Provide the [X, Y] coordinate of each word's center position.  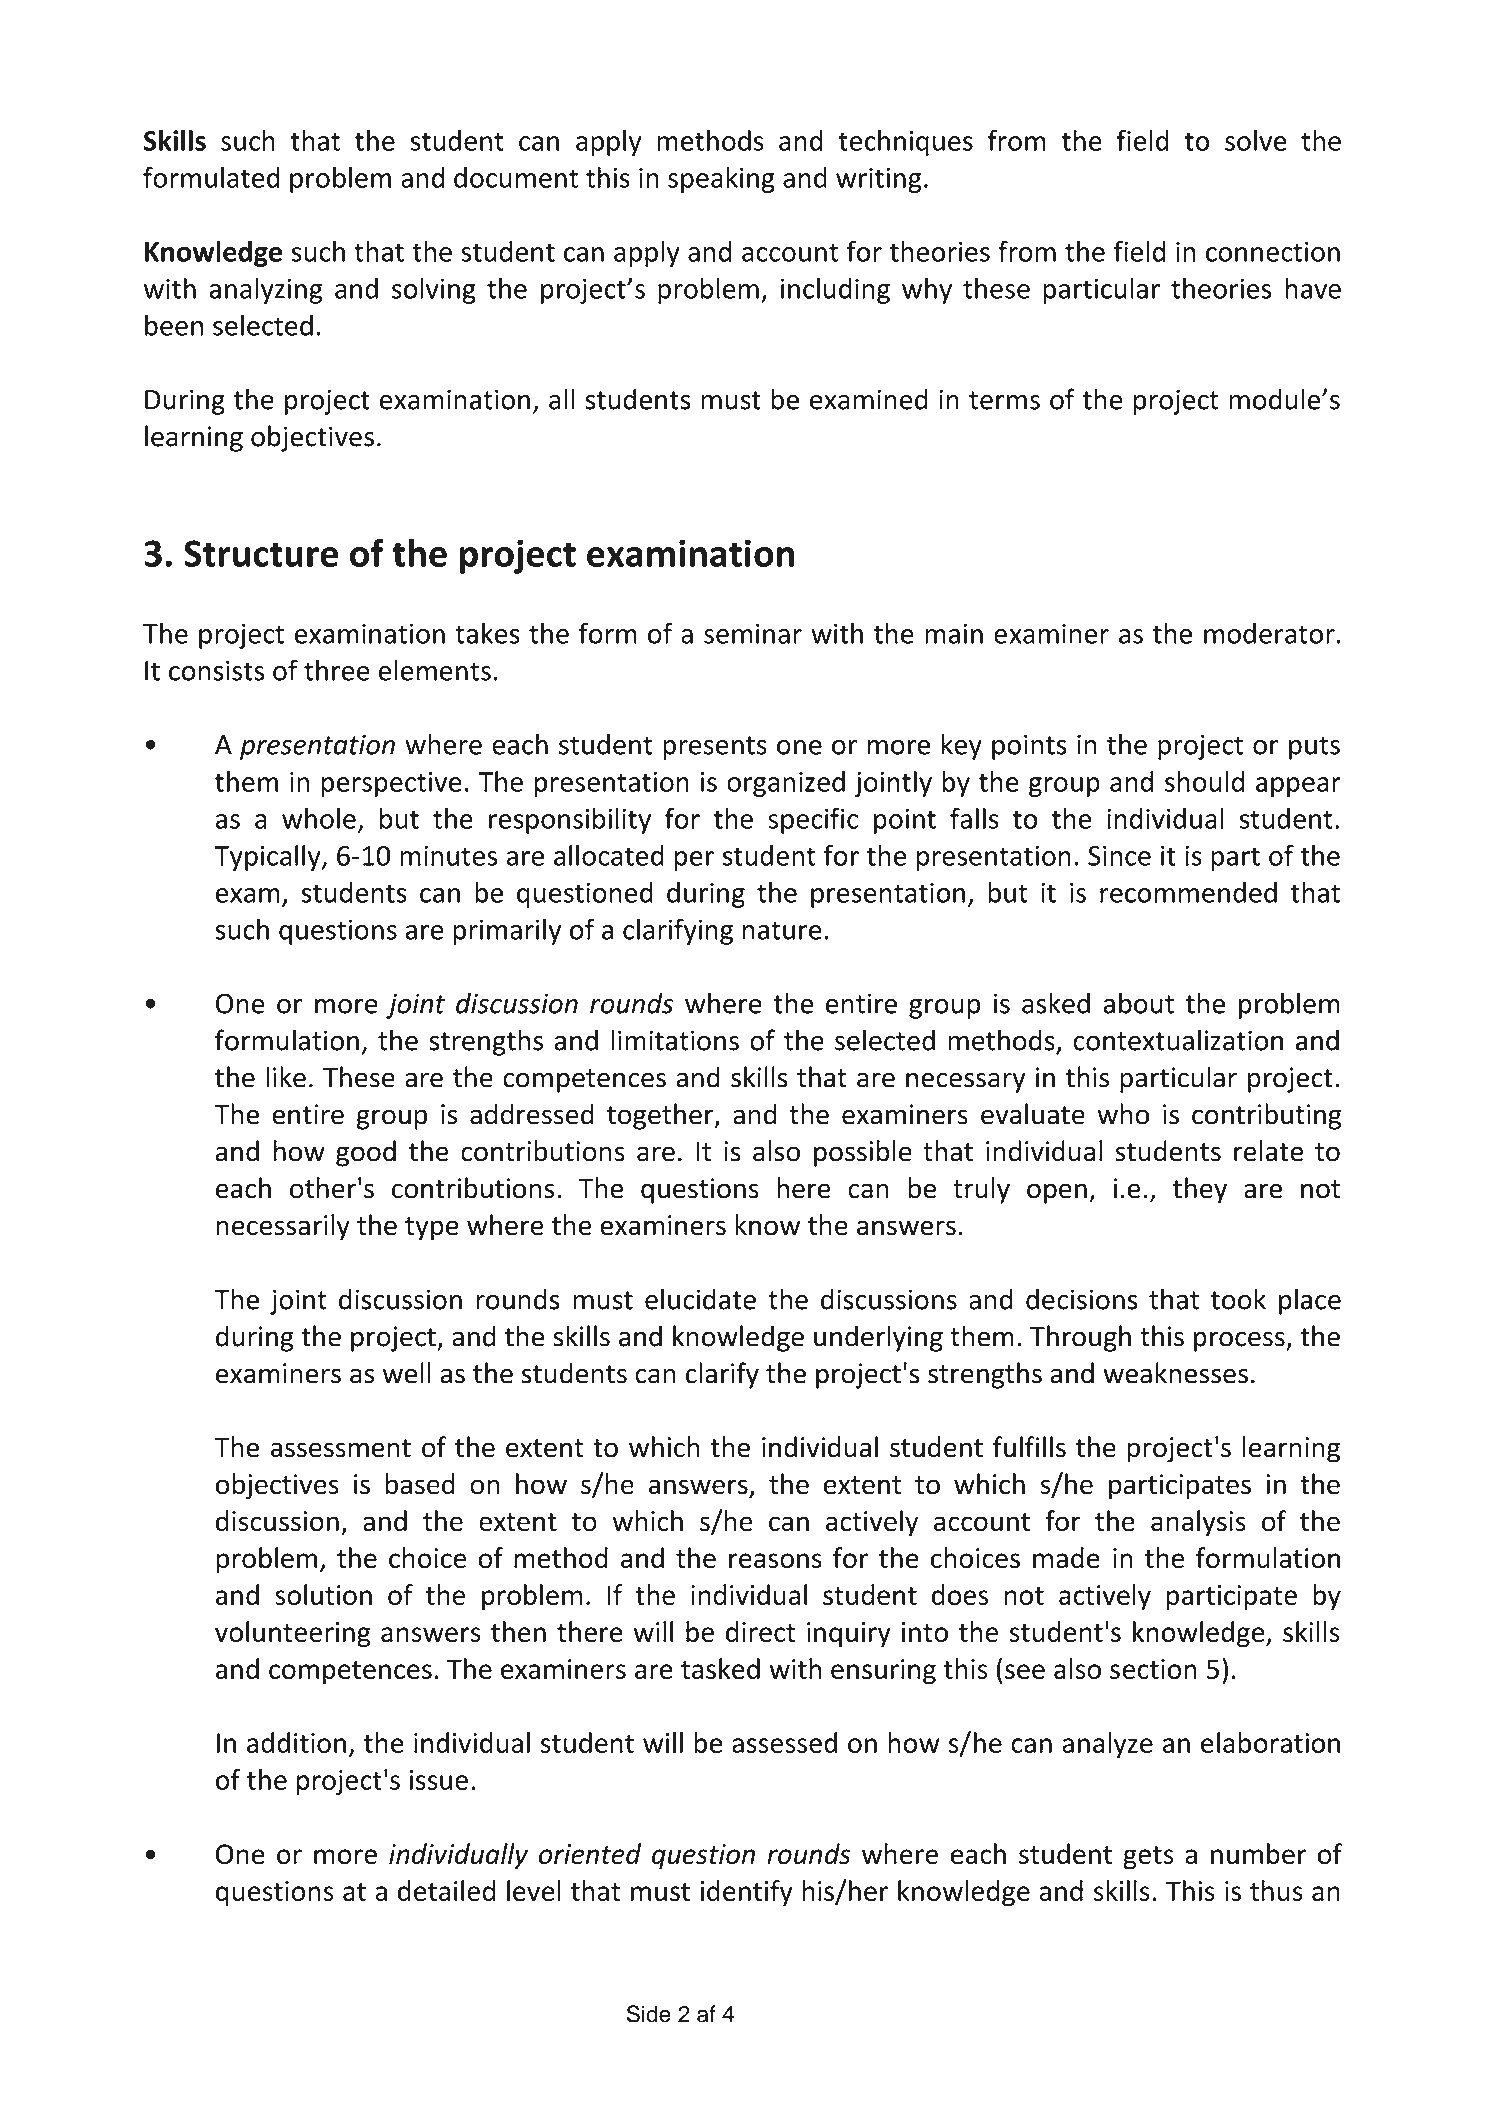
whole [319, 818]
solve [1256, 140]
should [1204, 781]
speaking [721, 180]
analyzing [266, 290]
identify [747, 1893]
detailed [446, 1890]
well [407, 1373]
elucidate [700, 1299]
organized [786, 784]
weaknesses [1175, 1373]
